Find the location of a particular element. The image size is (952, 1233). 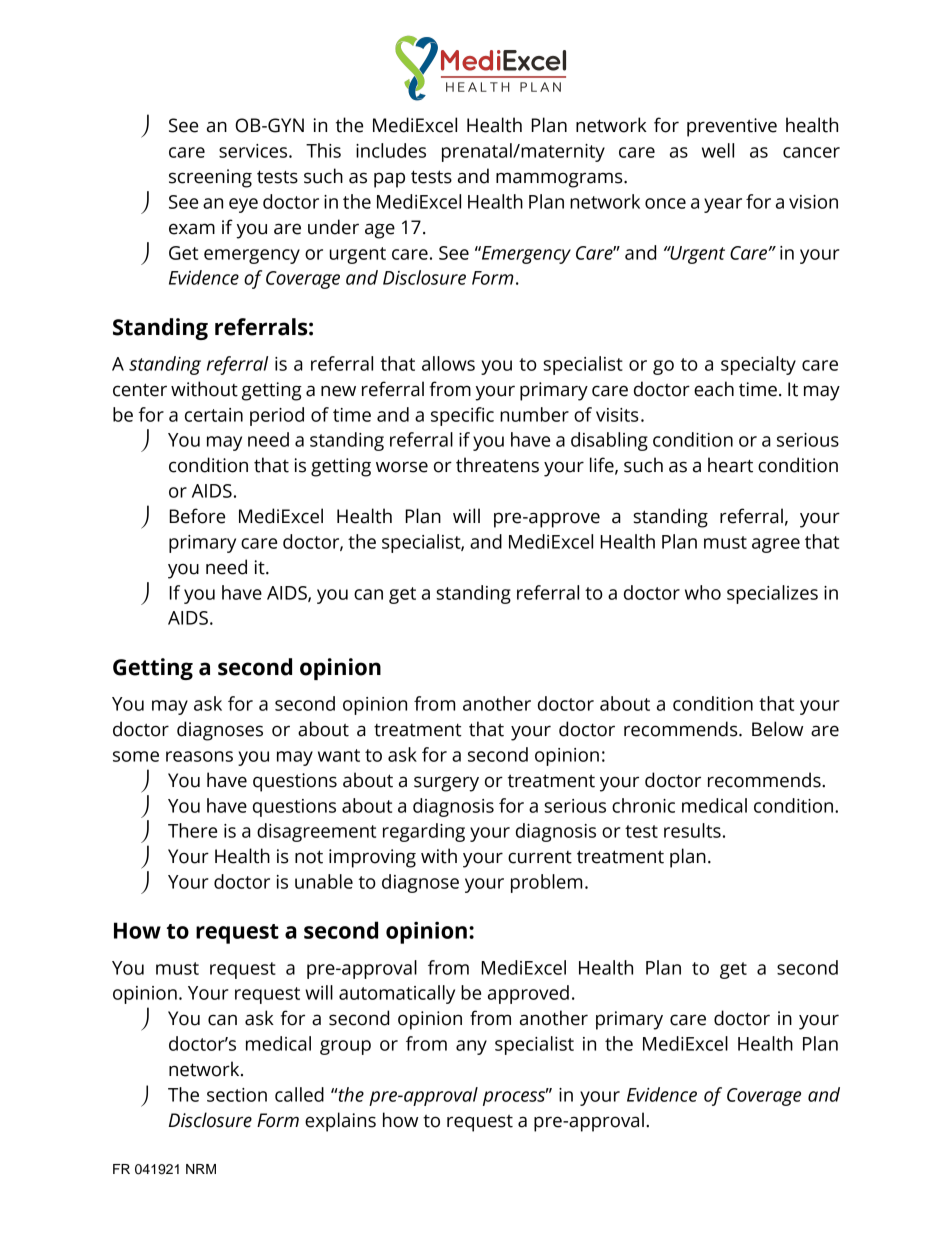

surgery is located at coordinates (446, 784).
